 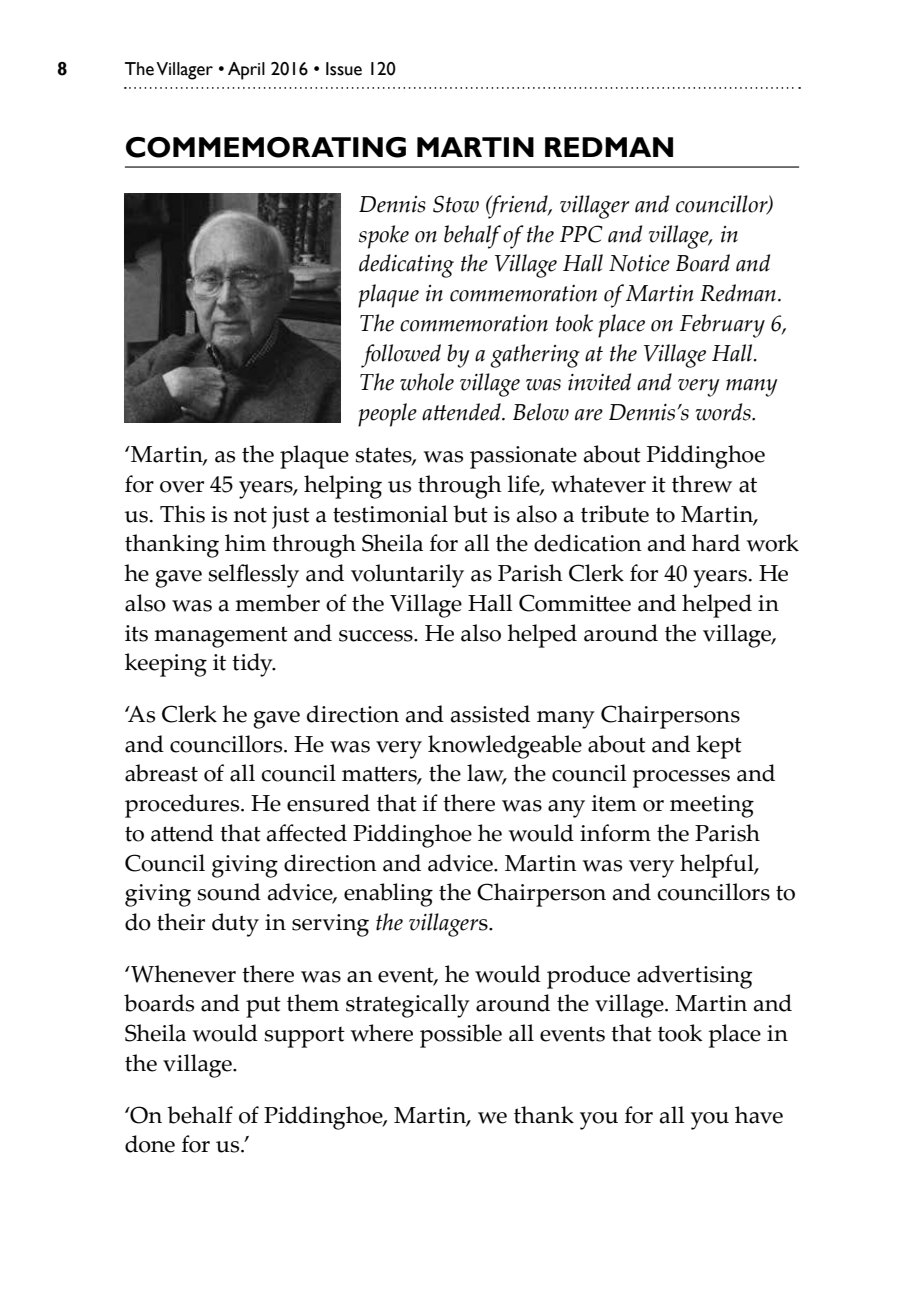 What do you see at coordinates (407, 576) in the page?
I see `voluntarily` at bounding box center [407, 576].
